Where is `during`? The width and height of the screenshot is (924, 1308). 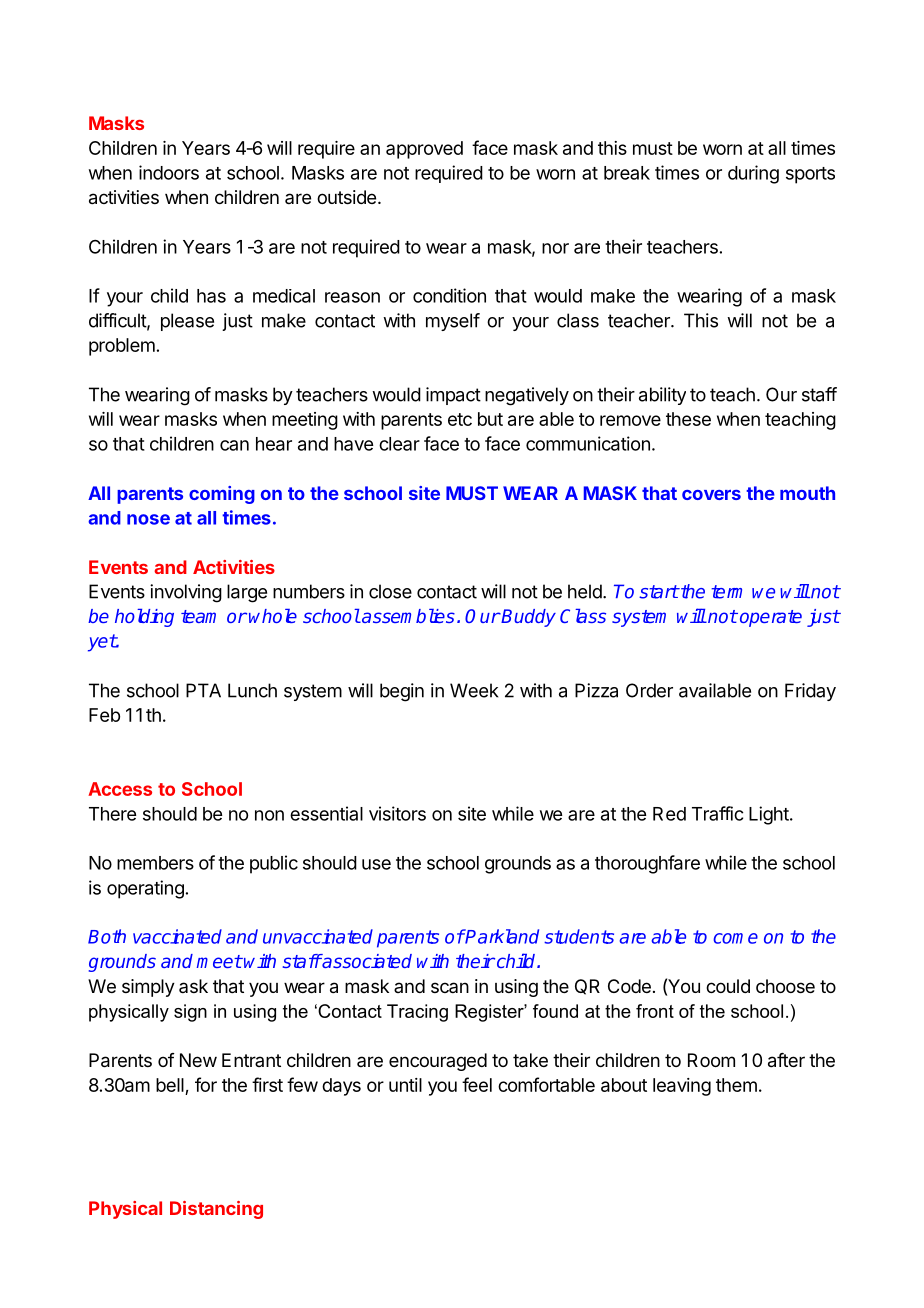 during is located at coordinates (753, 174).
